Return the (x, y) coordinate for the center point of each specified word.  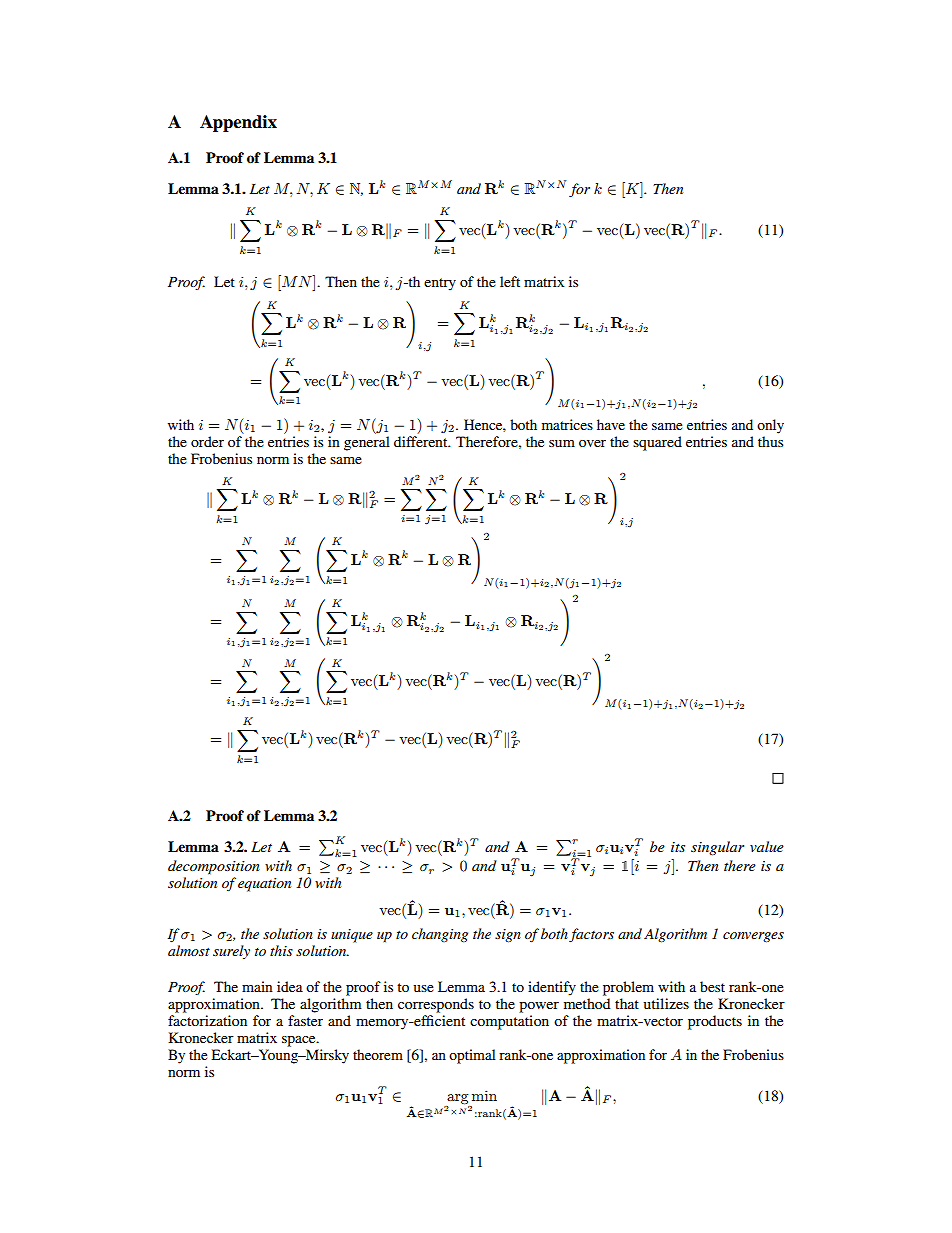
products (715, 1022)
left (510, 281)
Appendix (238, 123)
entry (440, 284)
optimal (472, 1056)
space (300, 1041)
